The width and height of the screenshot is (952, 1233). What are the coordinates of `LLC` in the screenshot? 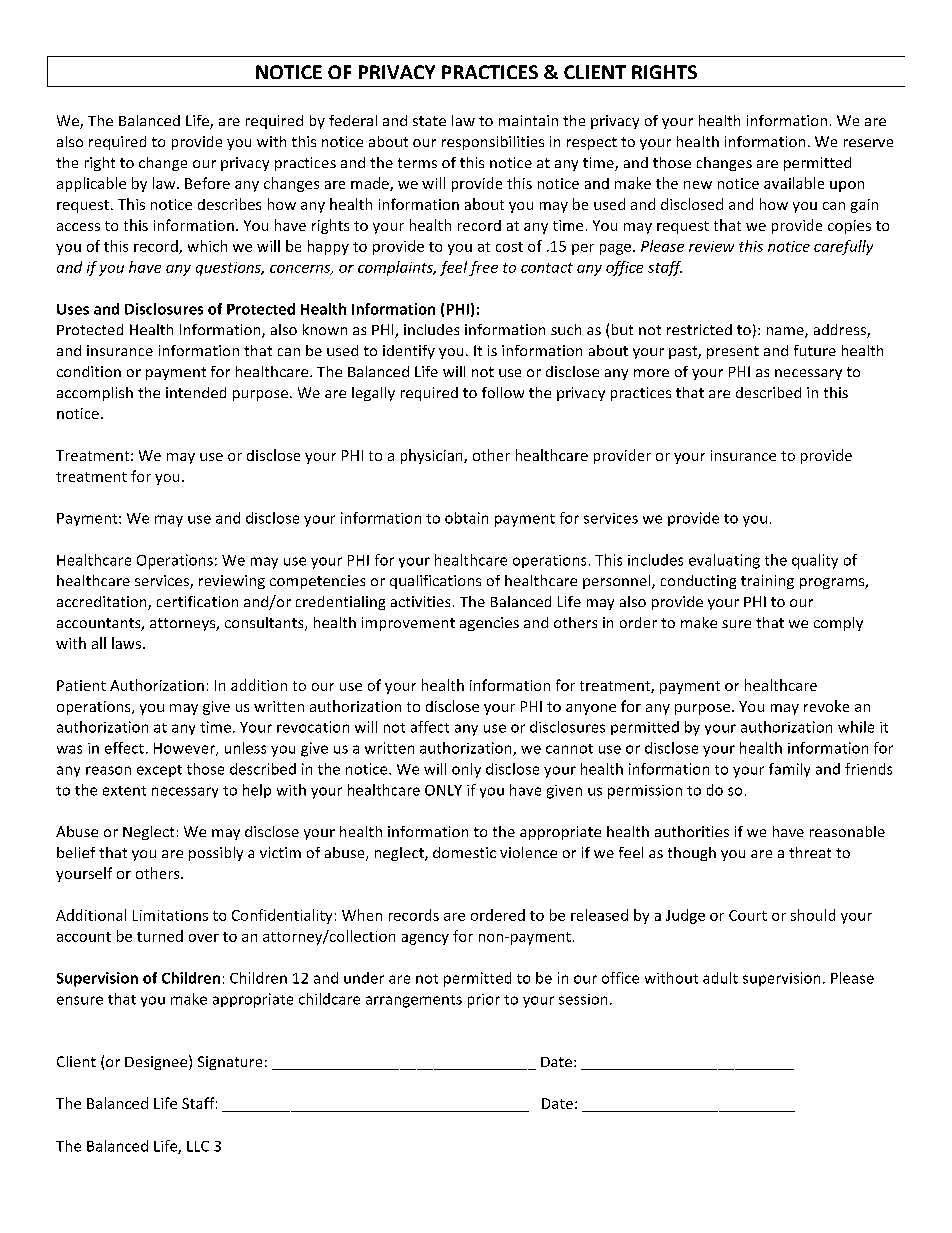 It's located at (198, 1146).
